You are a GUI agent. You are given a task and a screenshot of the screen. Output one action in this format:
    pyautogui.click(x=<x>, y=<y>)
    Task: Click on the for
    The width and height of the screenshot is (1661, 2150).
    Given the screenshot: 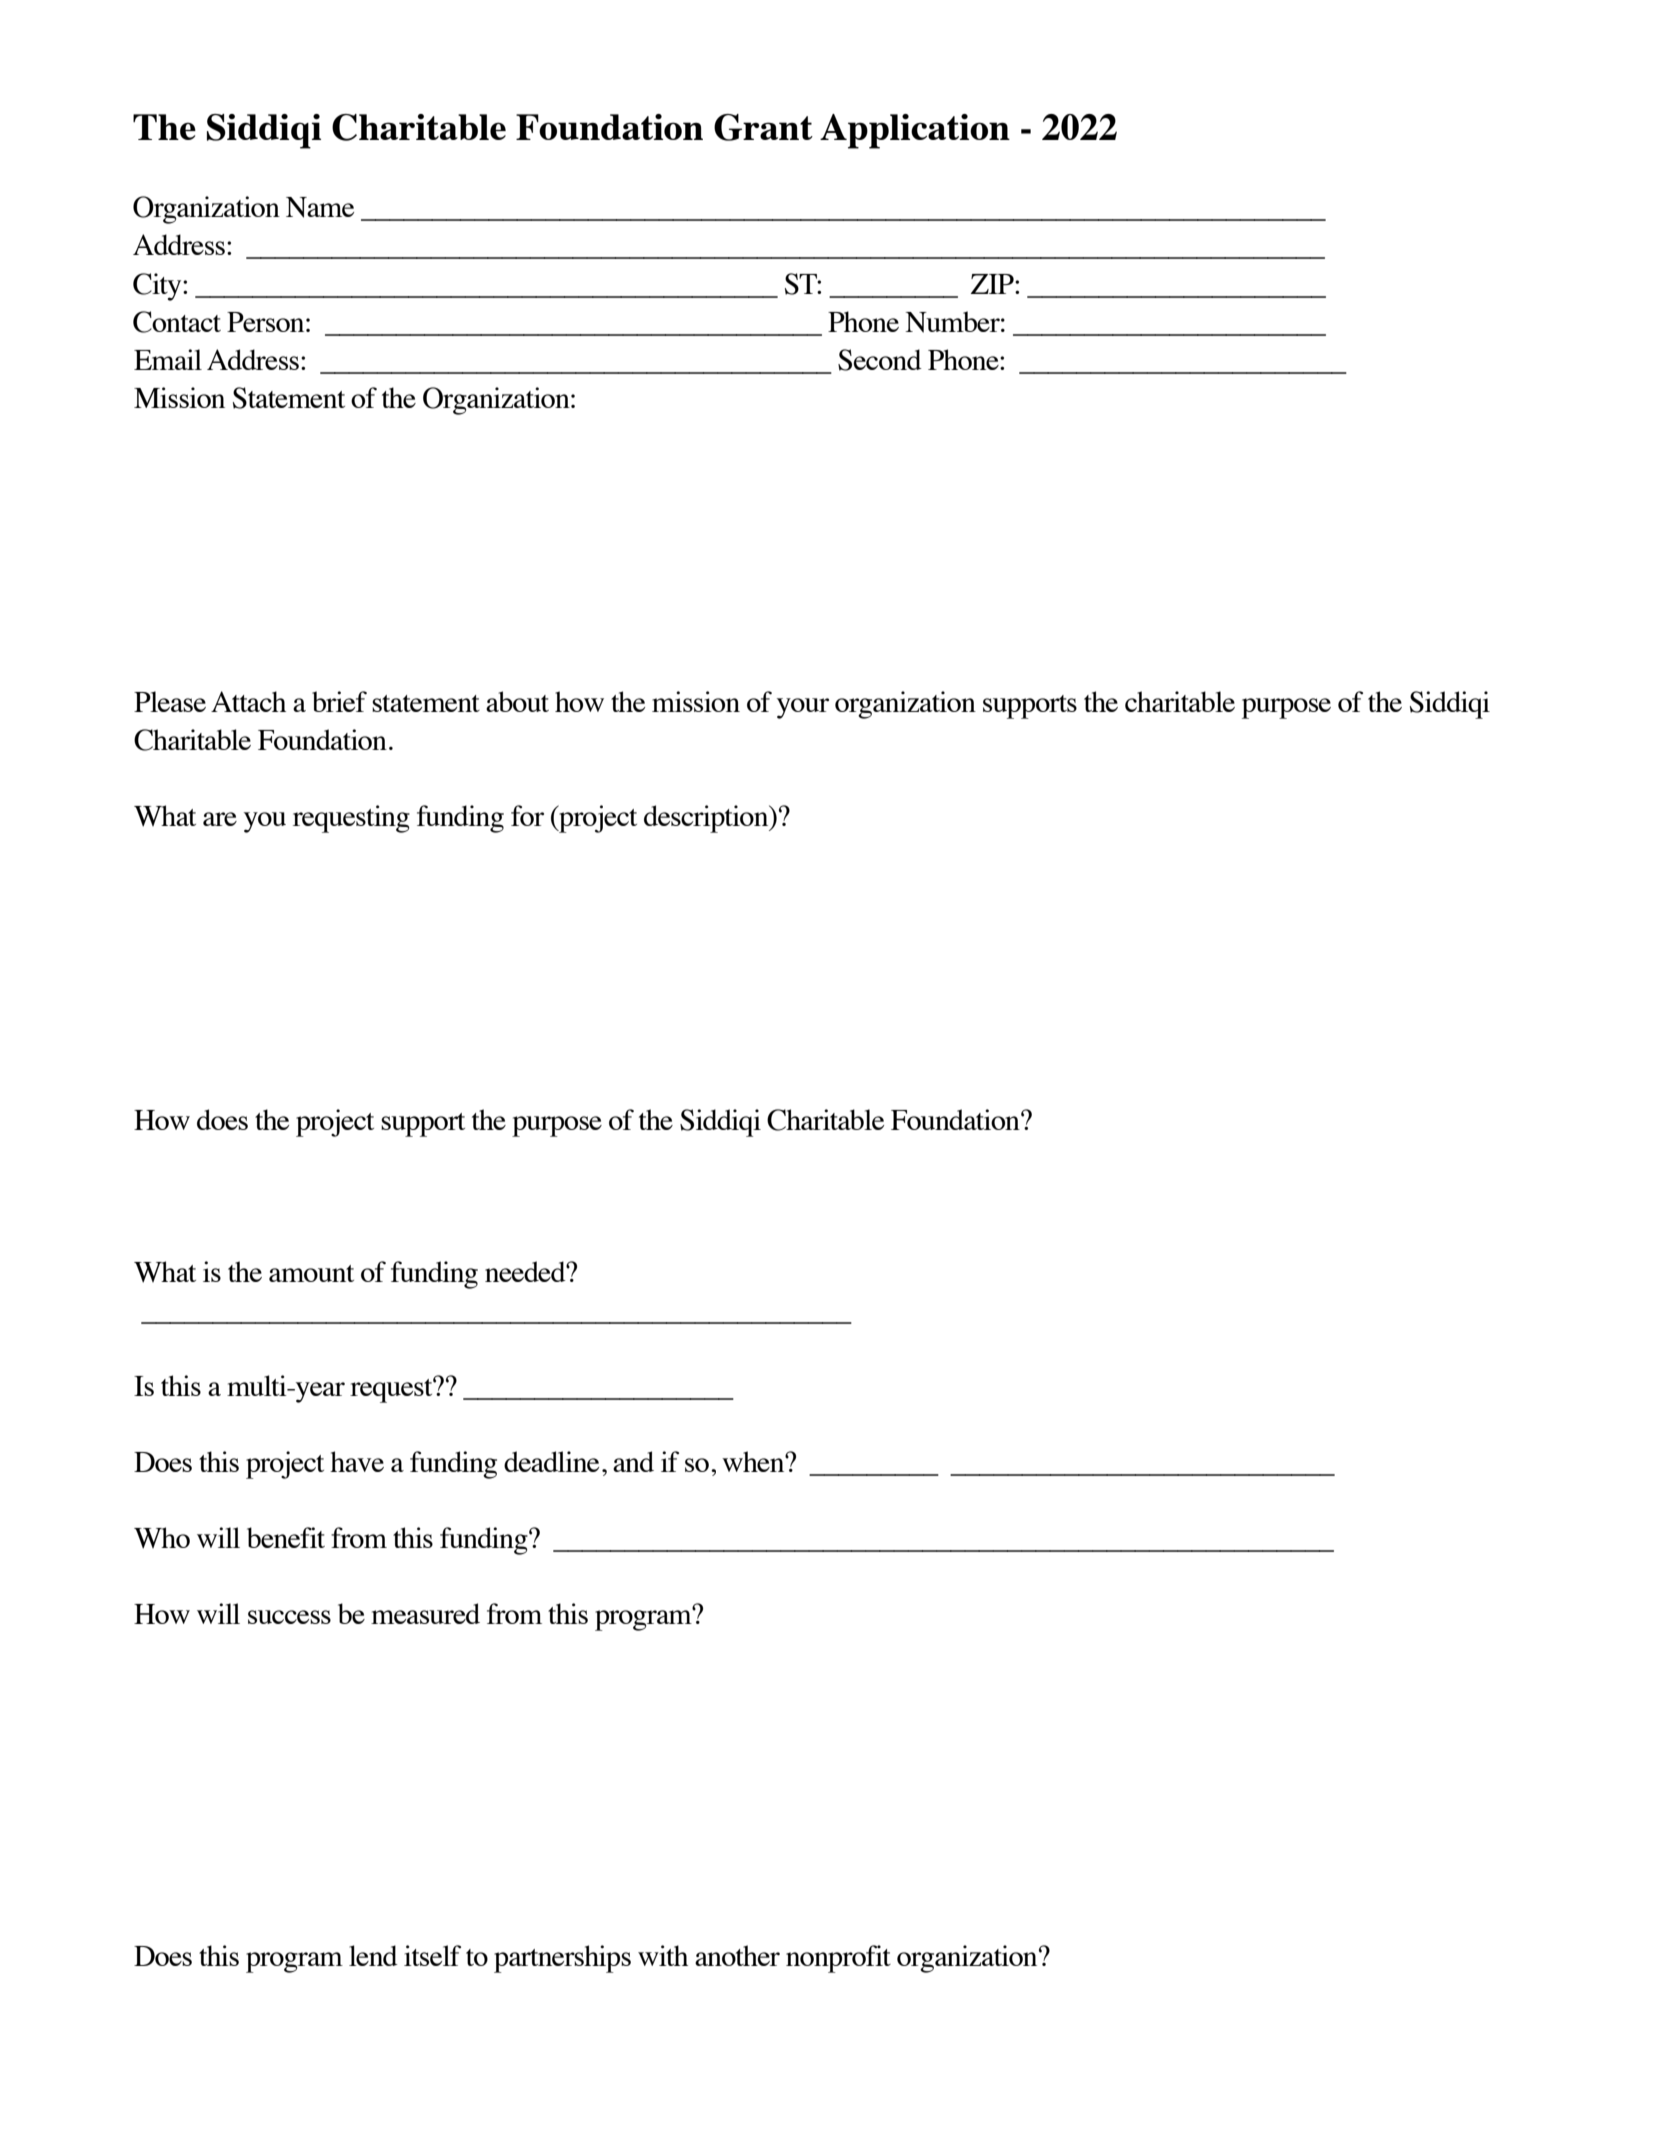 What is the action you would take?
    pyautogui.click(x=527, y=815)
